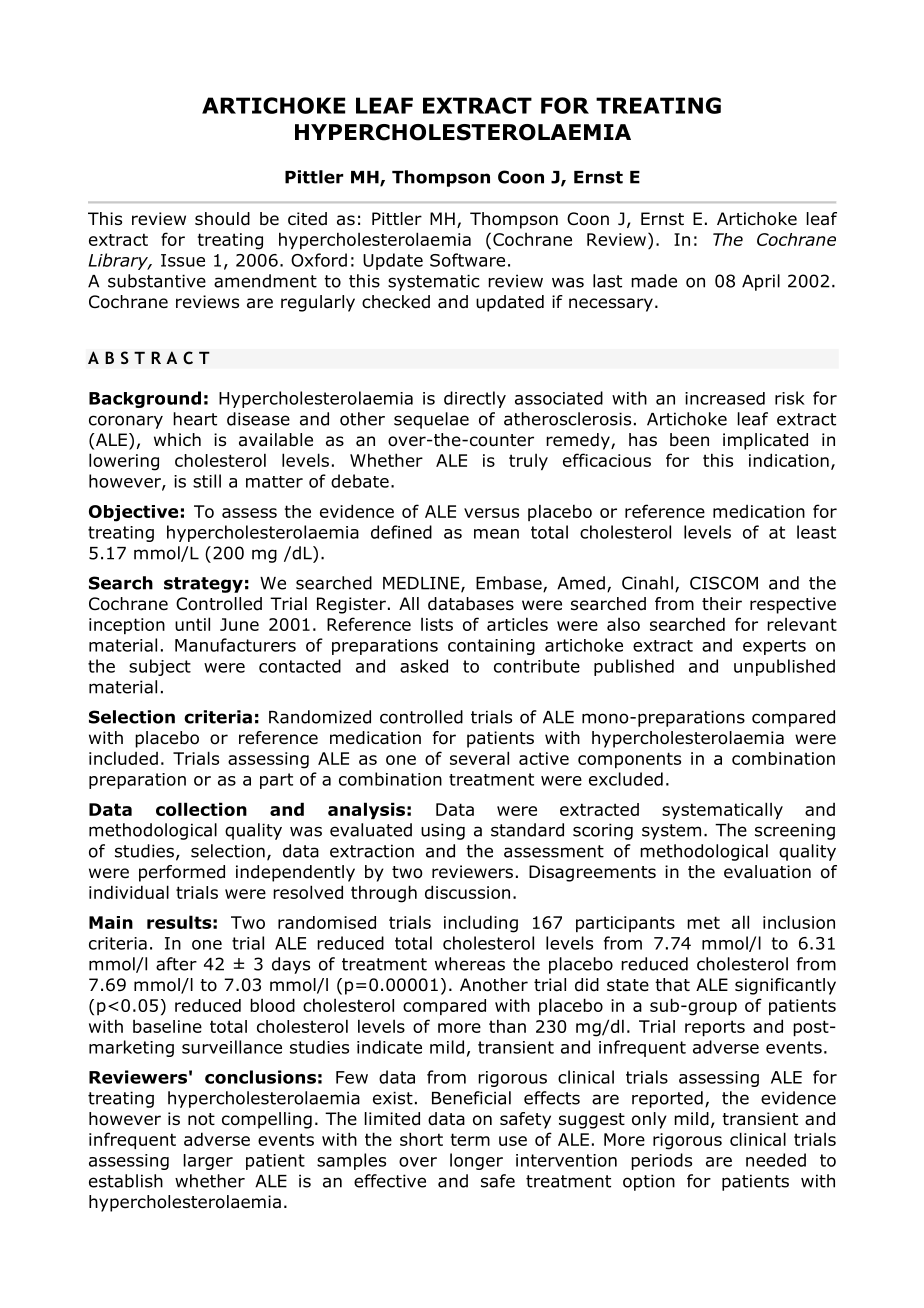 This page has width=924, height=1308. I want to click on longer, so click(476, 1161).
